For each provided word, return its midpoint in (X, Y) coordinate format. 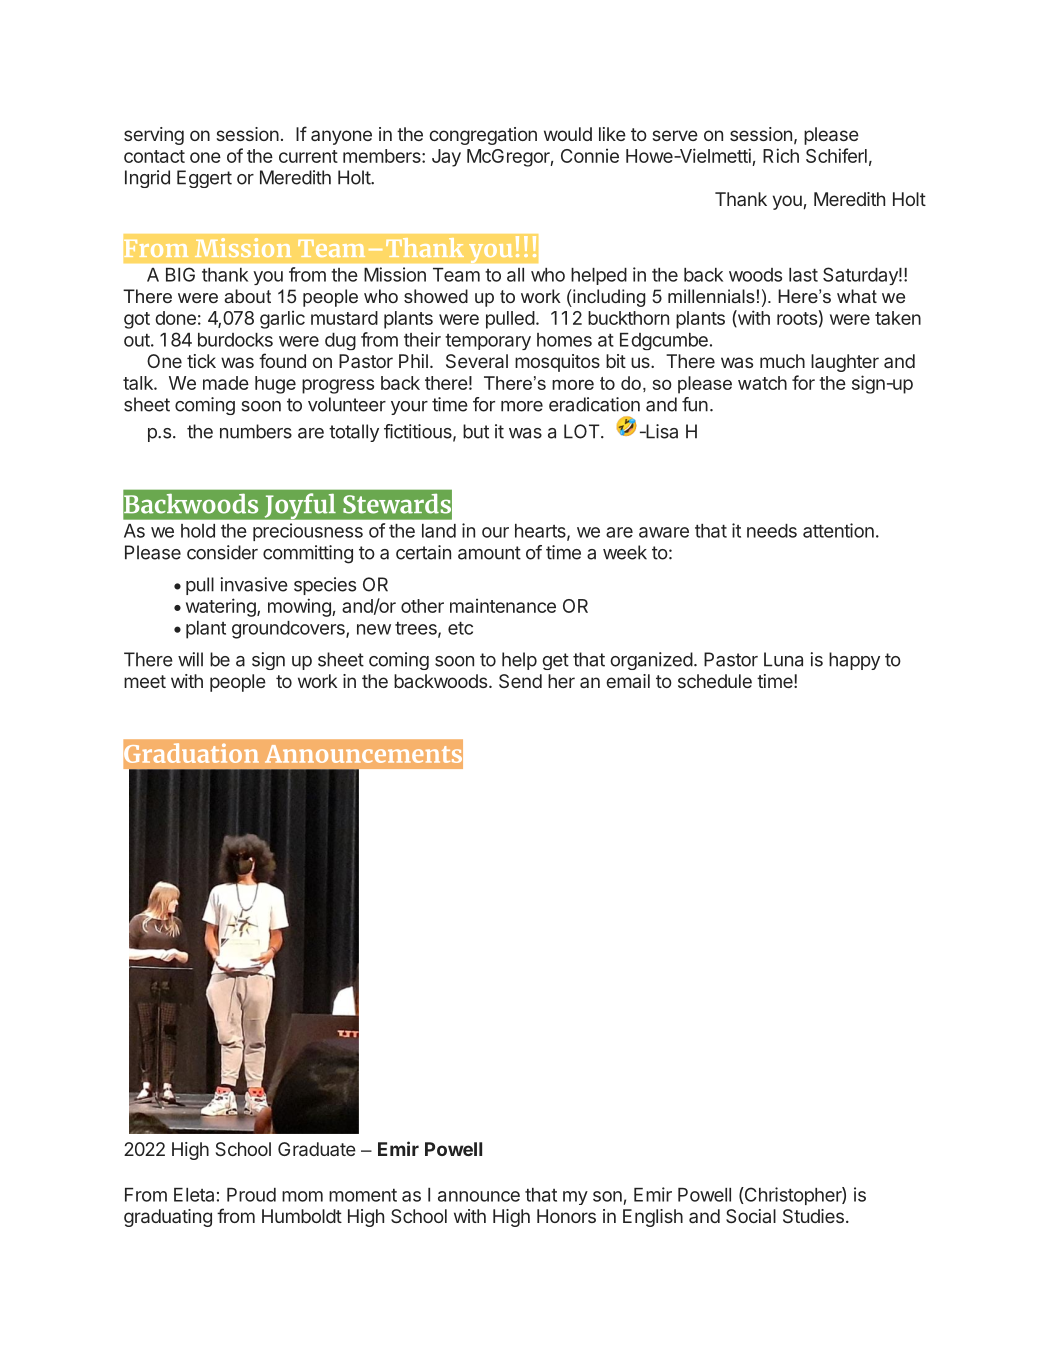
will (190, 659)
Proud (251, 1195)
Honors (566, 1216)
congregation (483, 136)
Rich (781, 155)
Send (520, 681)
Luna (783, 659)
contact (154, 156)
